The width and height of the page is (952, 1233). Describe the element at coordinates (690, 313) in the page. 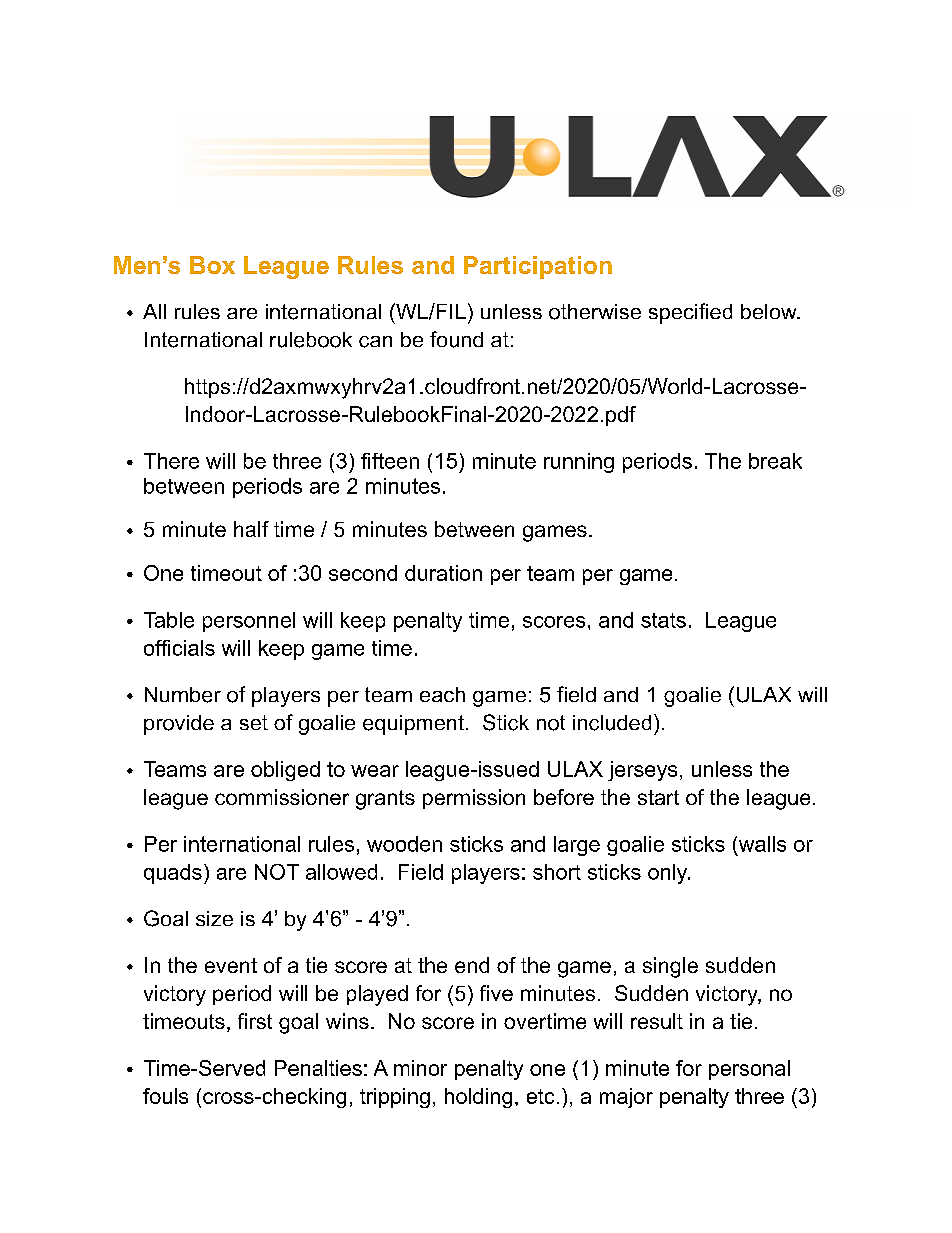

I see `specified` at that location.
